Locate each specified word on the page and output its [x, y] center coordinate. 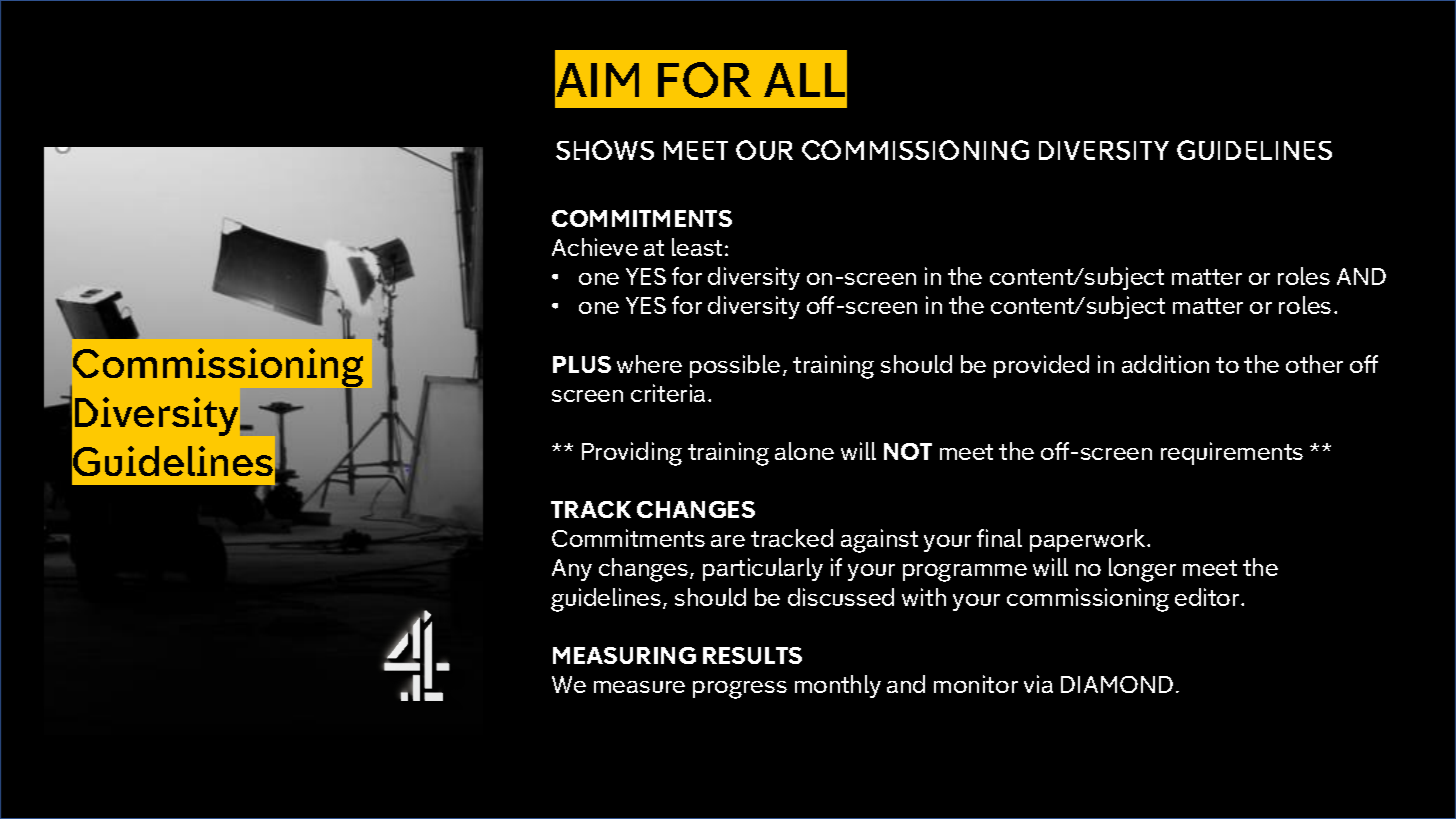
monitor [976, 684]
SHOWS [605, 150]
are [728, 541]
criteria [668, 393]
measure [639, 687]
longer [1142, 570]
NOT [908, 451]
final [999, 538]
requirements [1232, 453]
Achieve [595, 247]
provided [1041, 366]
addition [1165, 364]
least [697, 247]
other [1314, 364]
